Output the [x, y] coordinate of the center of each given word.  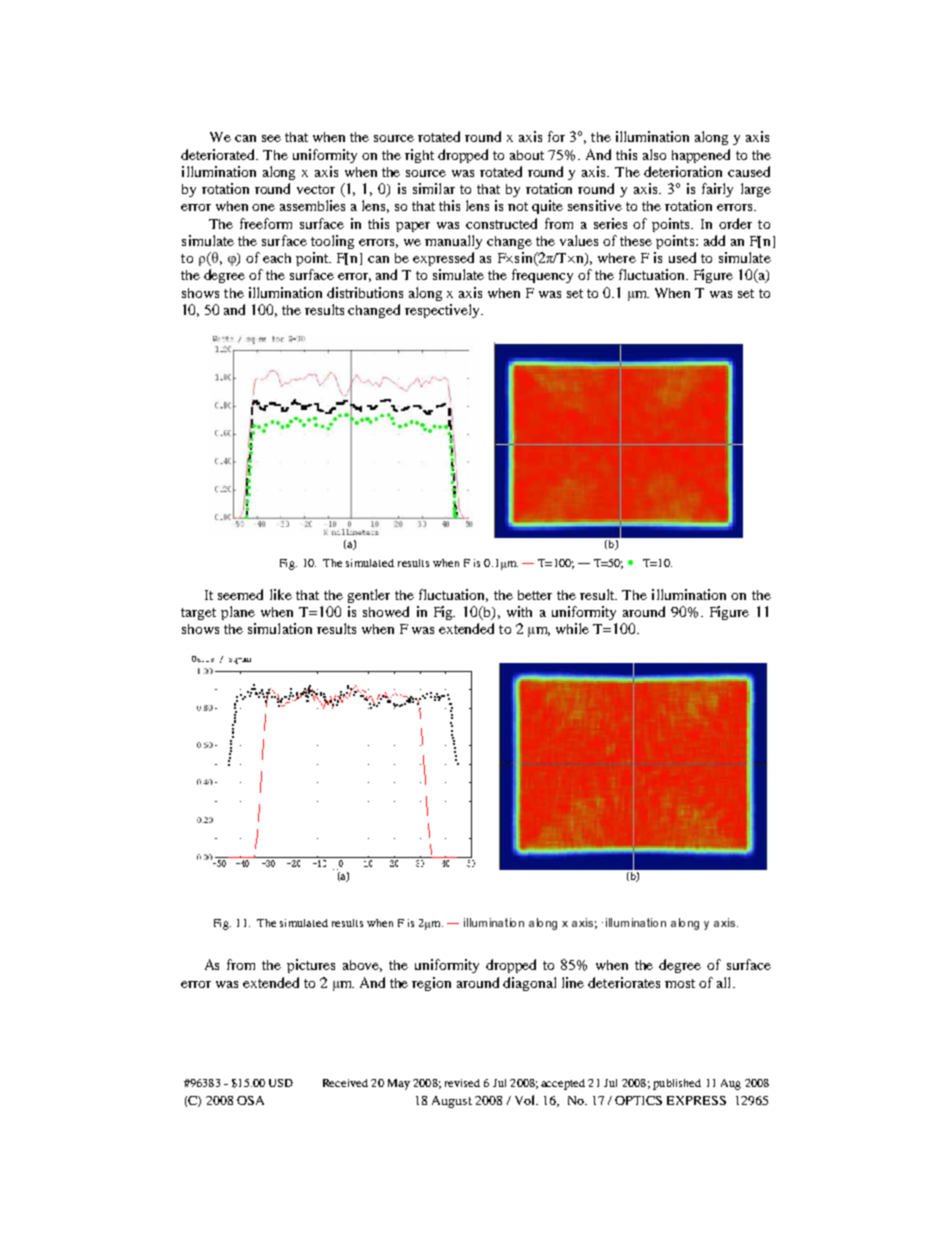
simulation [280, 628]
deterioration [683, 171]
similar [434, 188]
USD [281, 1083]
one [263, 207]
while [572, 628]
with [519, 611]
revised [462, 1083]
